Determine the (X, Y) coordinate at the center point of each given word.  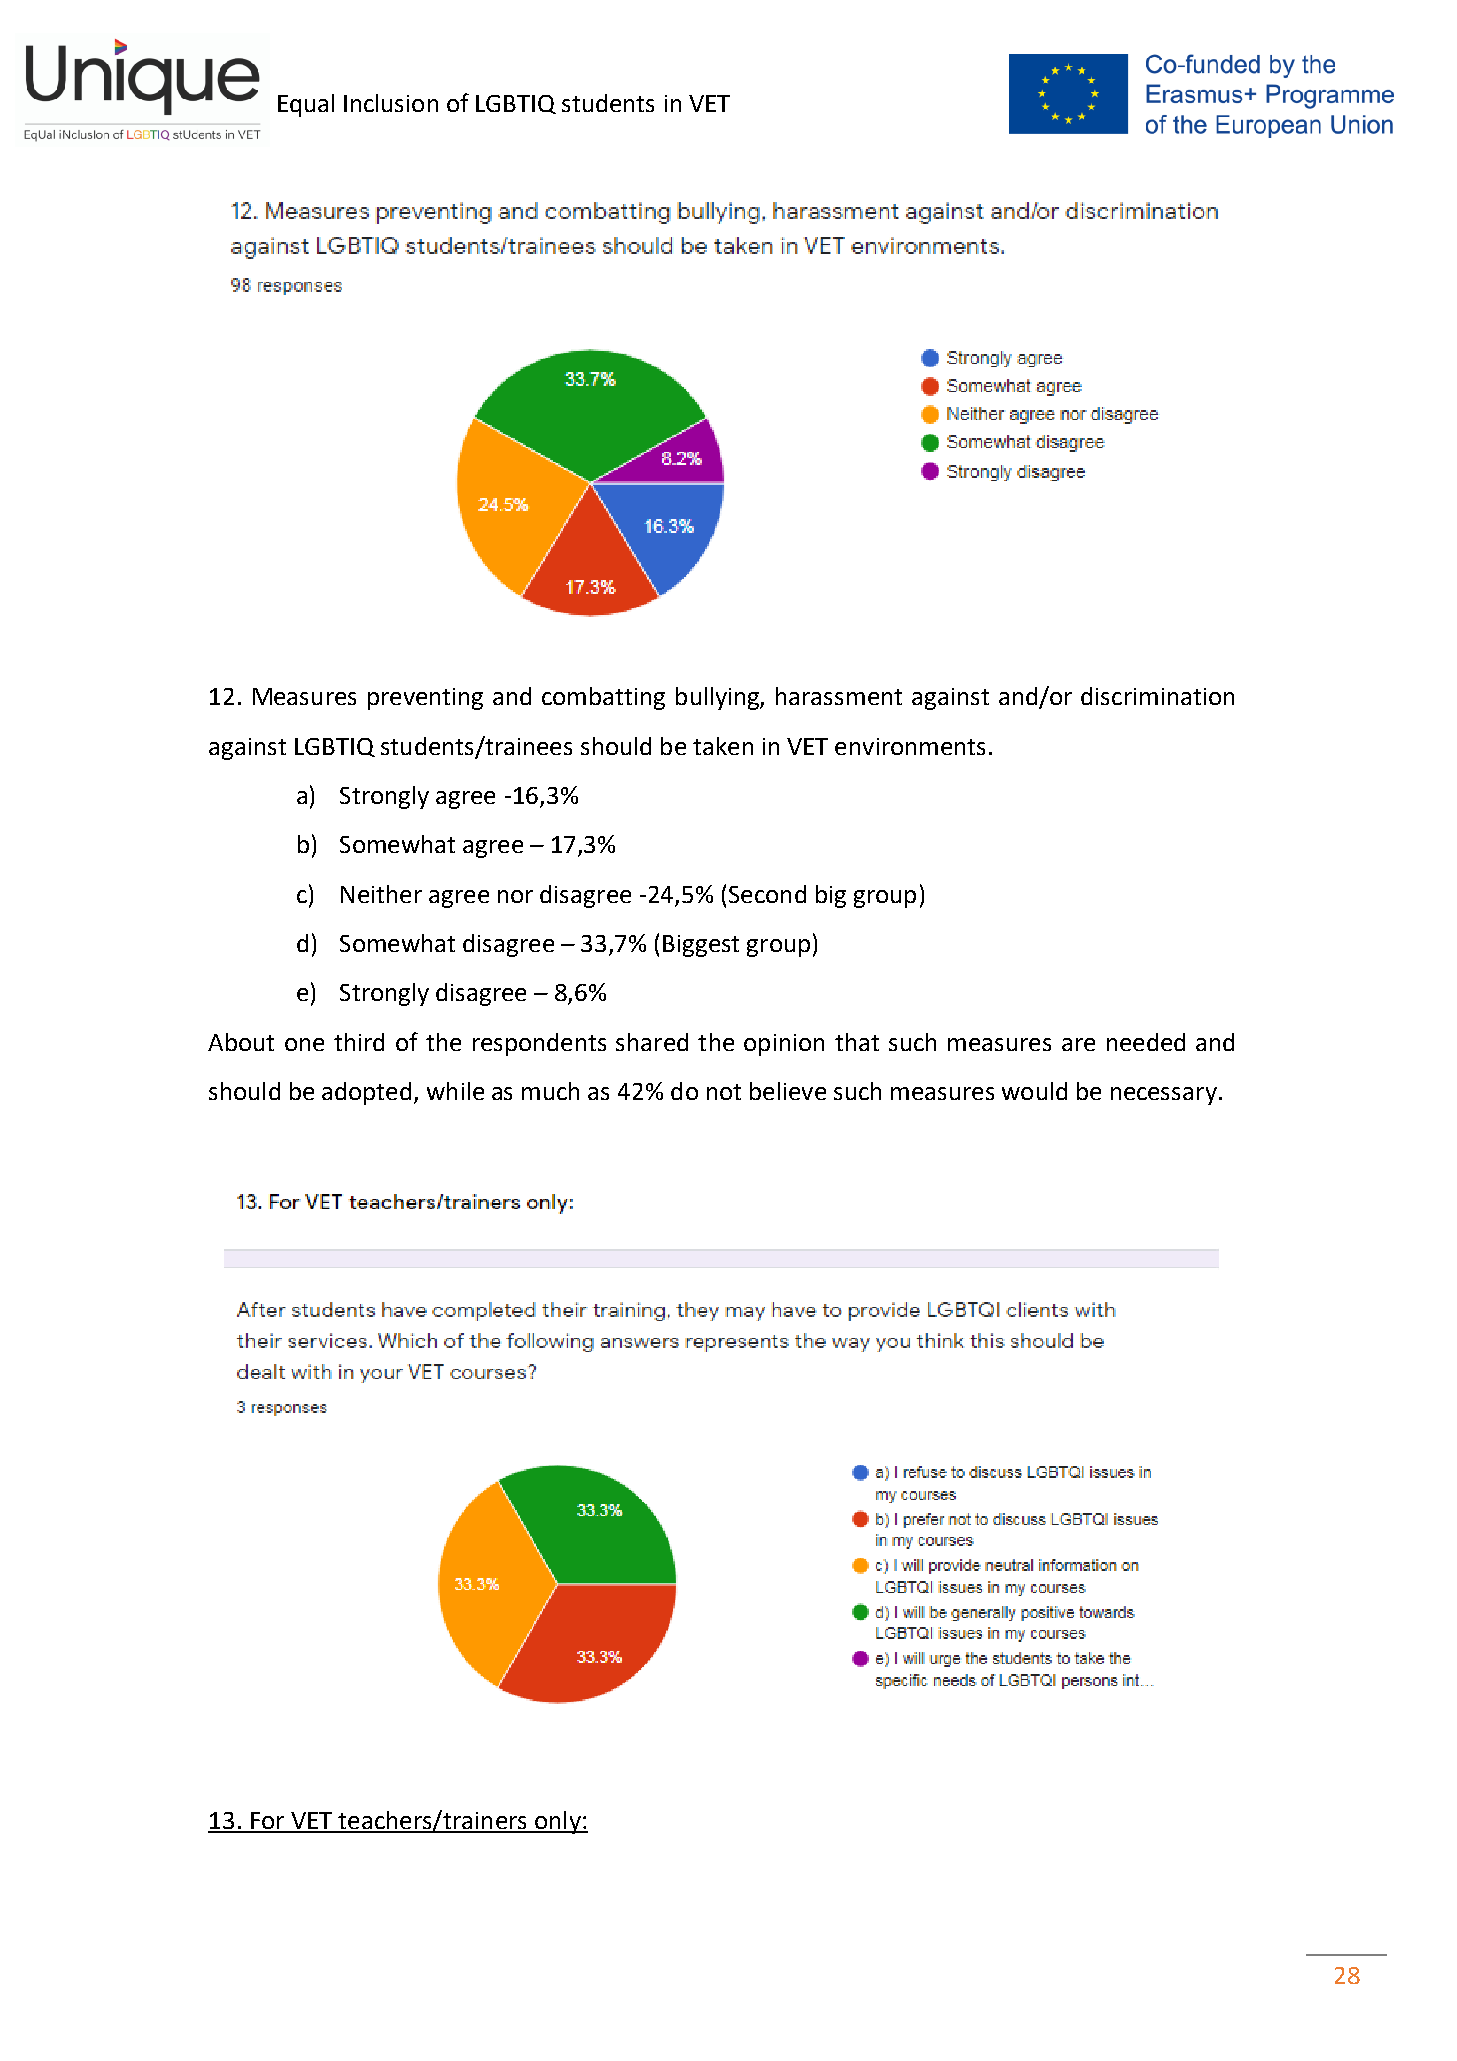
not (724, 1092)
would (1034, 1091)
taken (723, 746)
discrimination (1157, 696)
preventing (425, 699)
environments (910, 746)
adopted (366, 1093)
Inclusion (391, 103)
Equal (306, 105)
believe (788, 1091)
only (558, 1822)
